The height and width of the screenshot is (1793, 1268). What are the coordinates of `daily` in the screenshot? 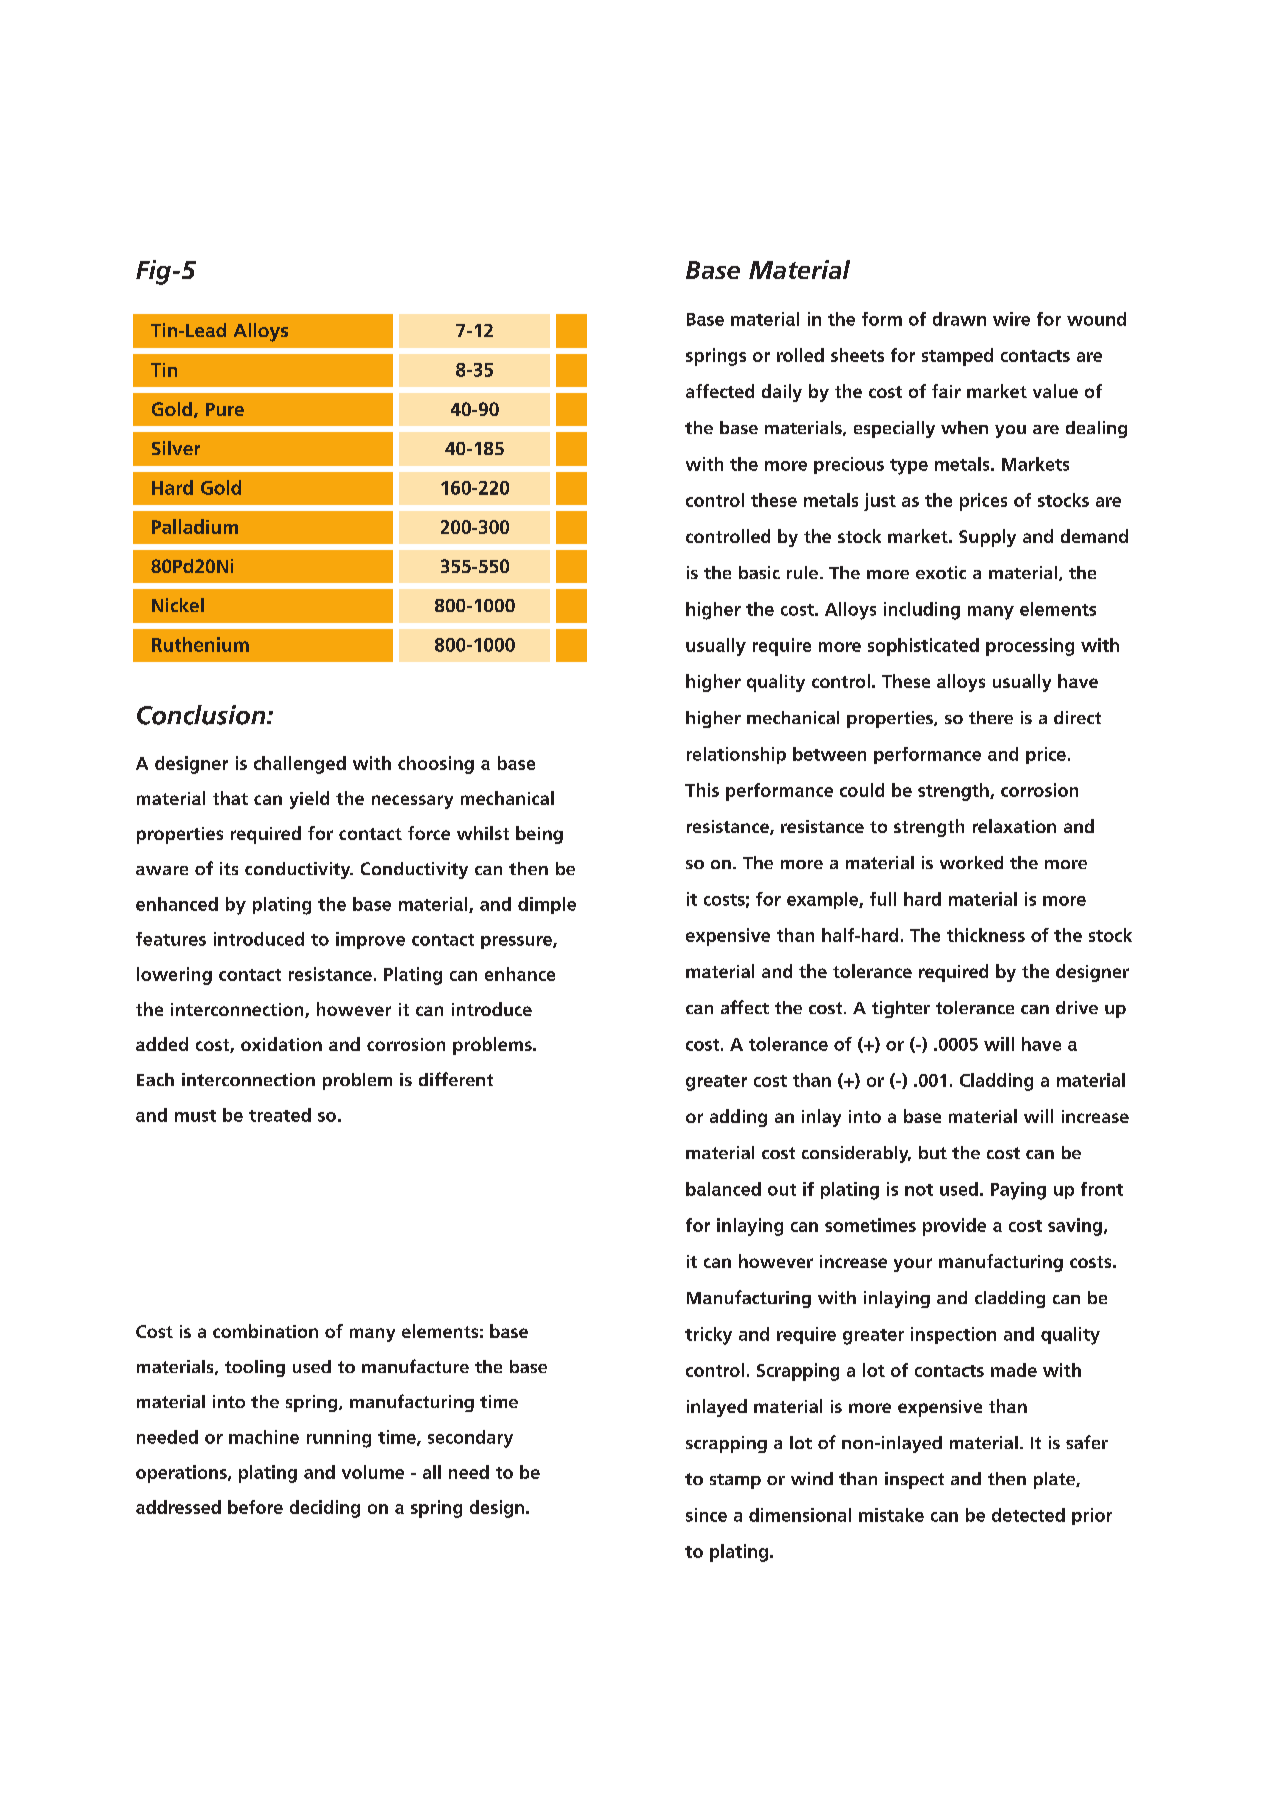 It's located at (782, 393).
